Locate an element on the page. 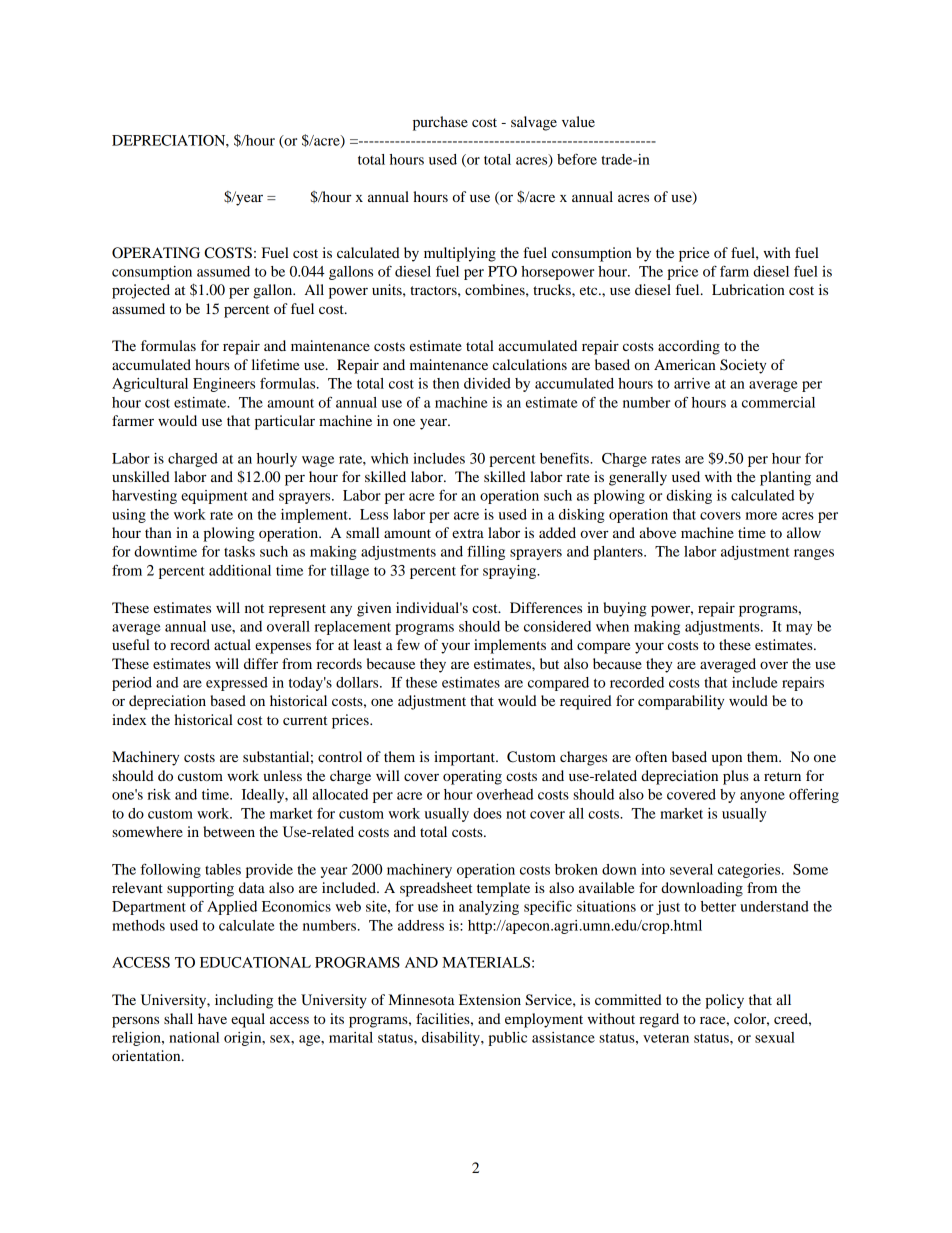 The width and height of the image is (952, 1233). spraying is located at coordinates (511, 572).
